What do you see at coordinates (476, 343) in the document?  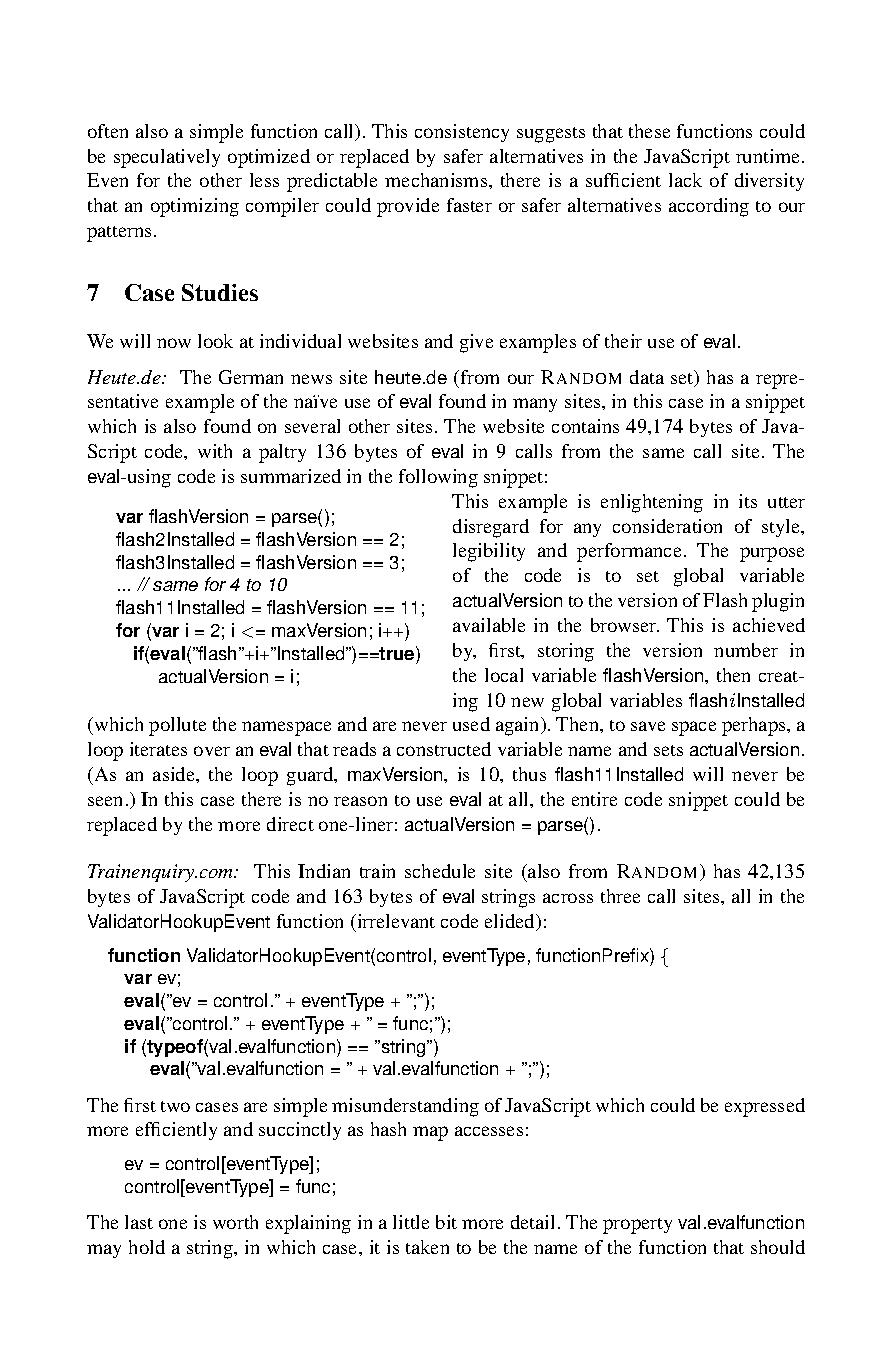 I see `give` at bounding box center [476, 343].
